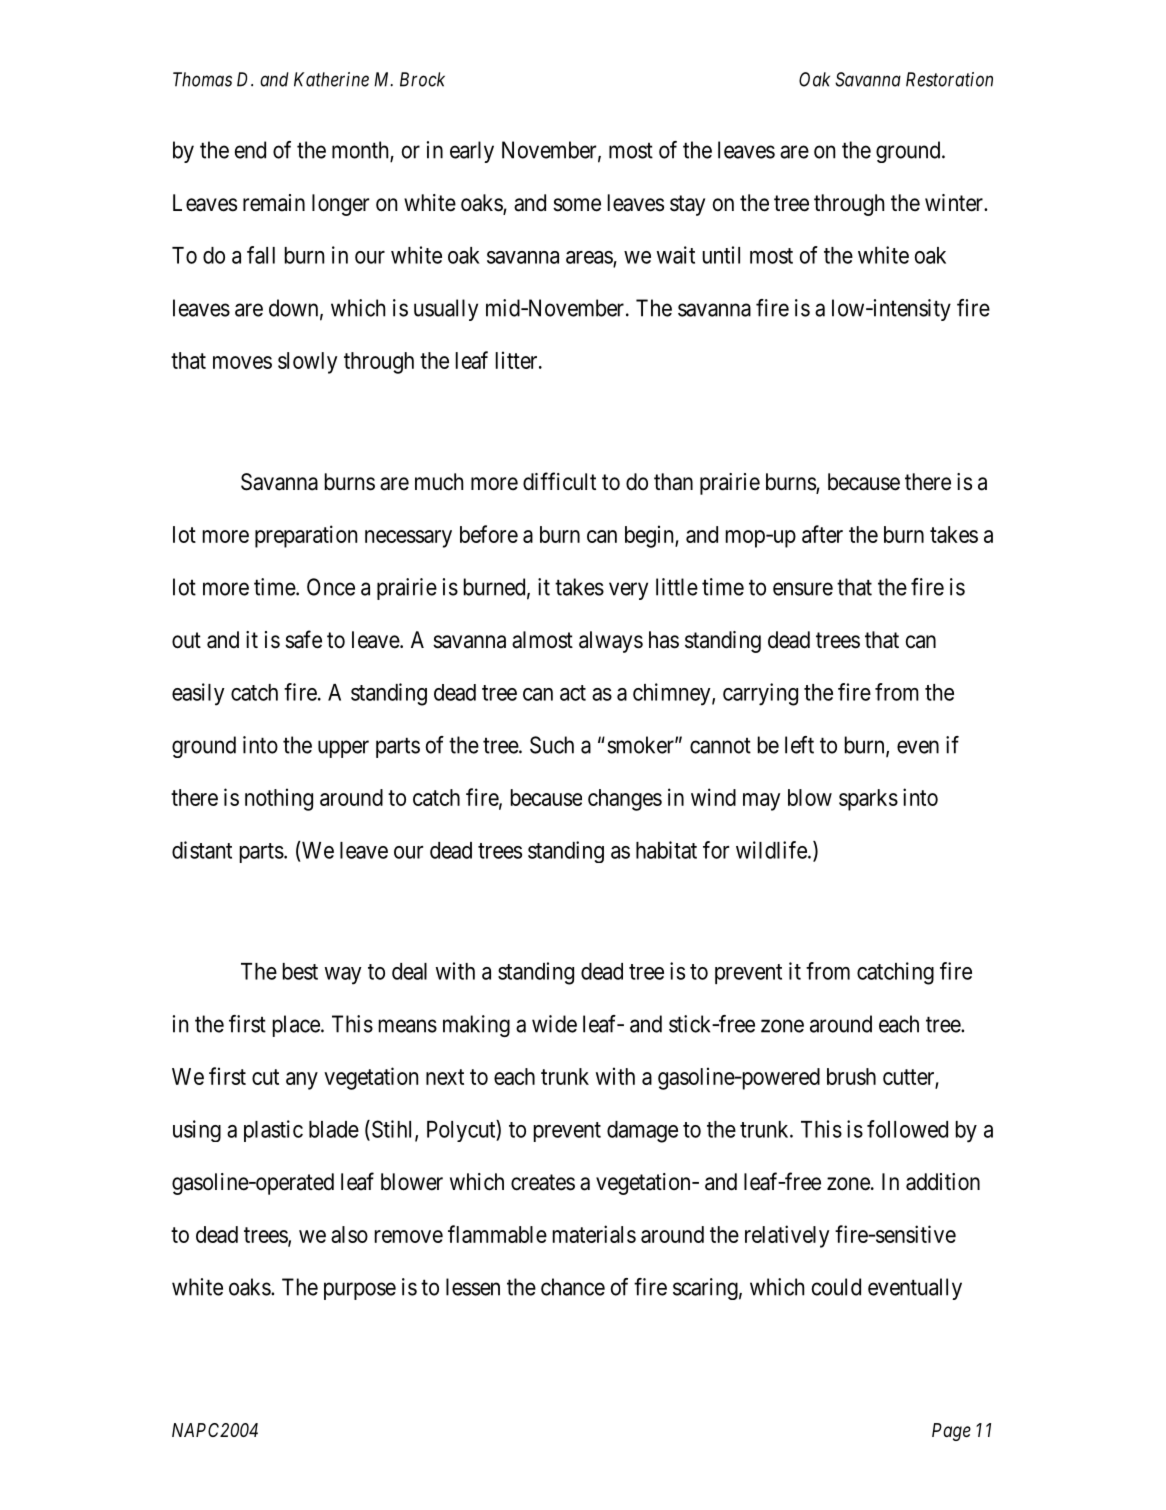 The height and width of the image is (1510, 1166). What do you see at coordinates (360, 1291) in the image?
I see `purpose` at bounding box center [360, 1291].
